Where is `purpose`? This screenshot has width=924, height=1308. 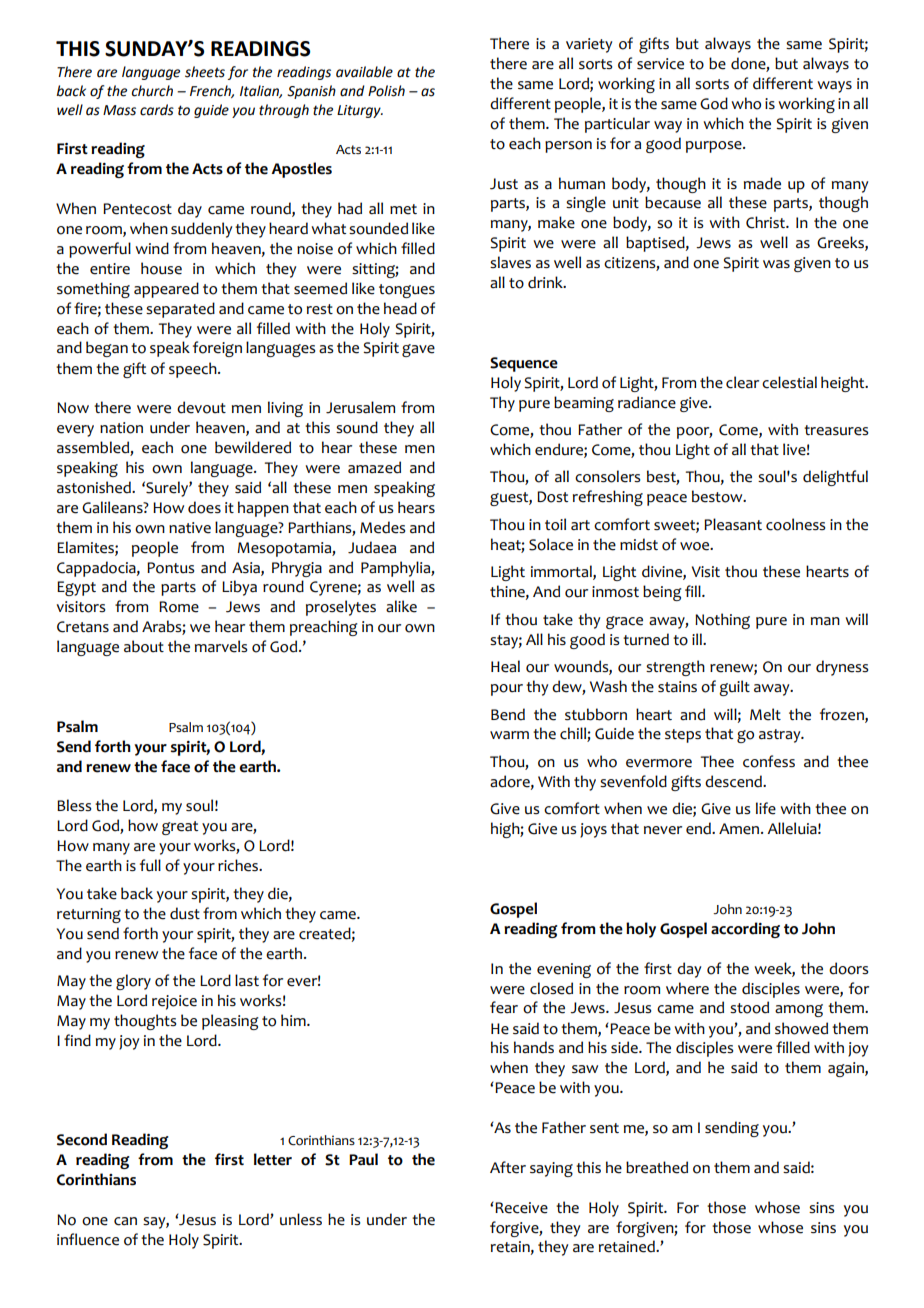 purpose is located at coordinates (715, 147).
